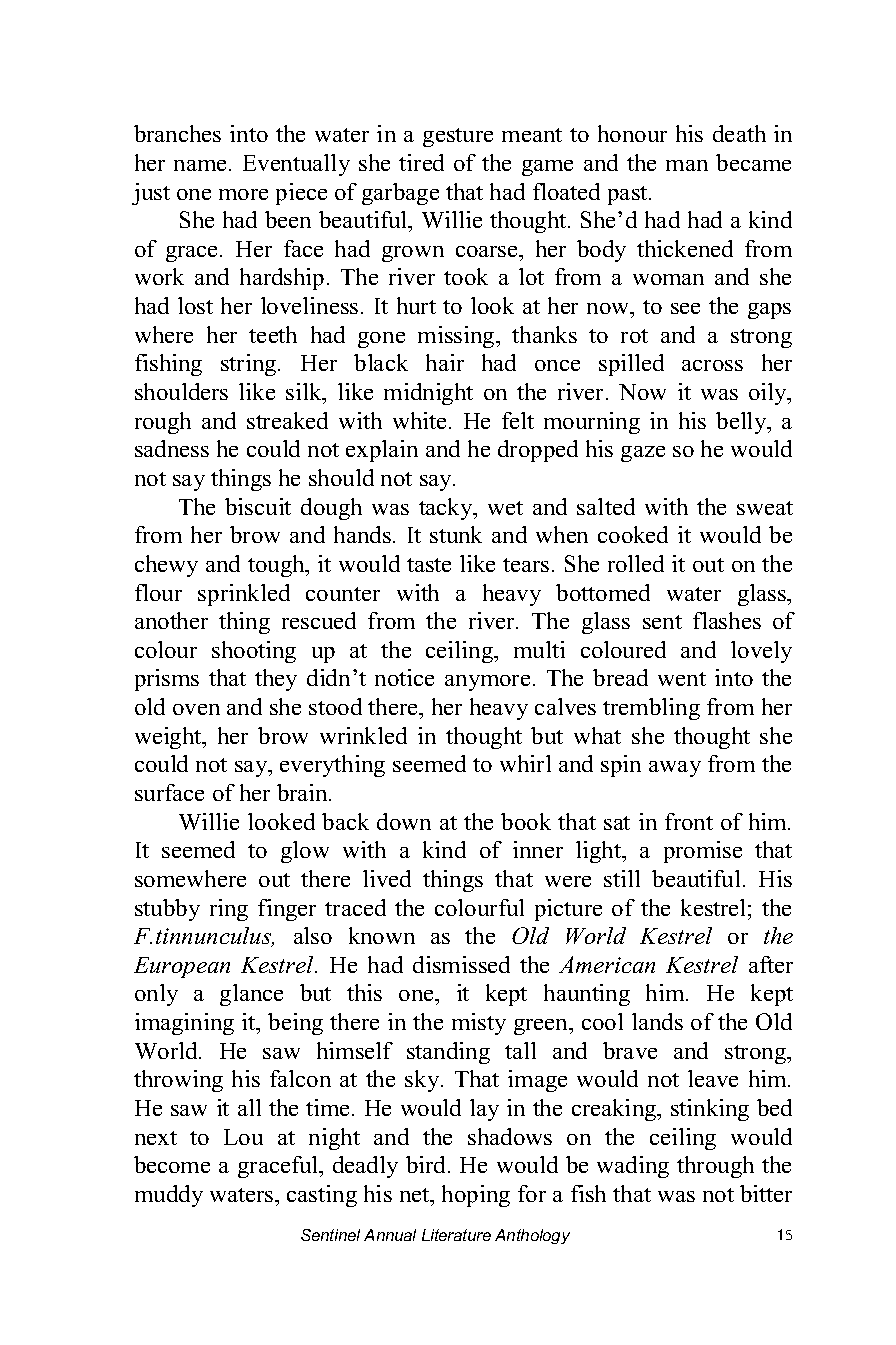 This document has height=1345, width=896. I want to click on went, so click(682, 679).
